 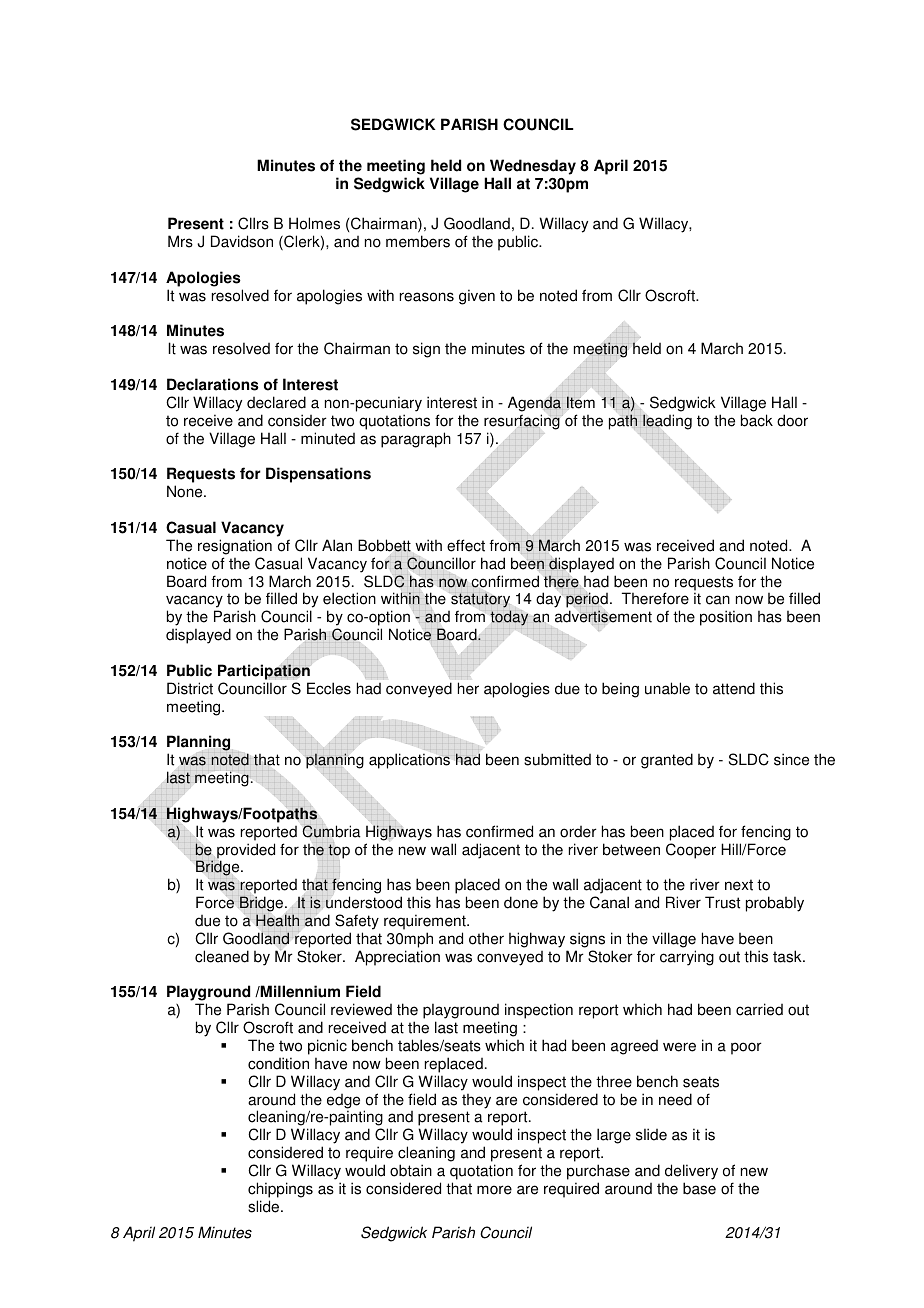 What do you see at coordinates (687, 958) in the document?
I see `carrying` at bounding box center [687, 958].
